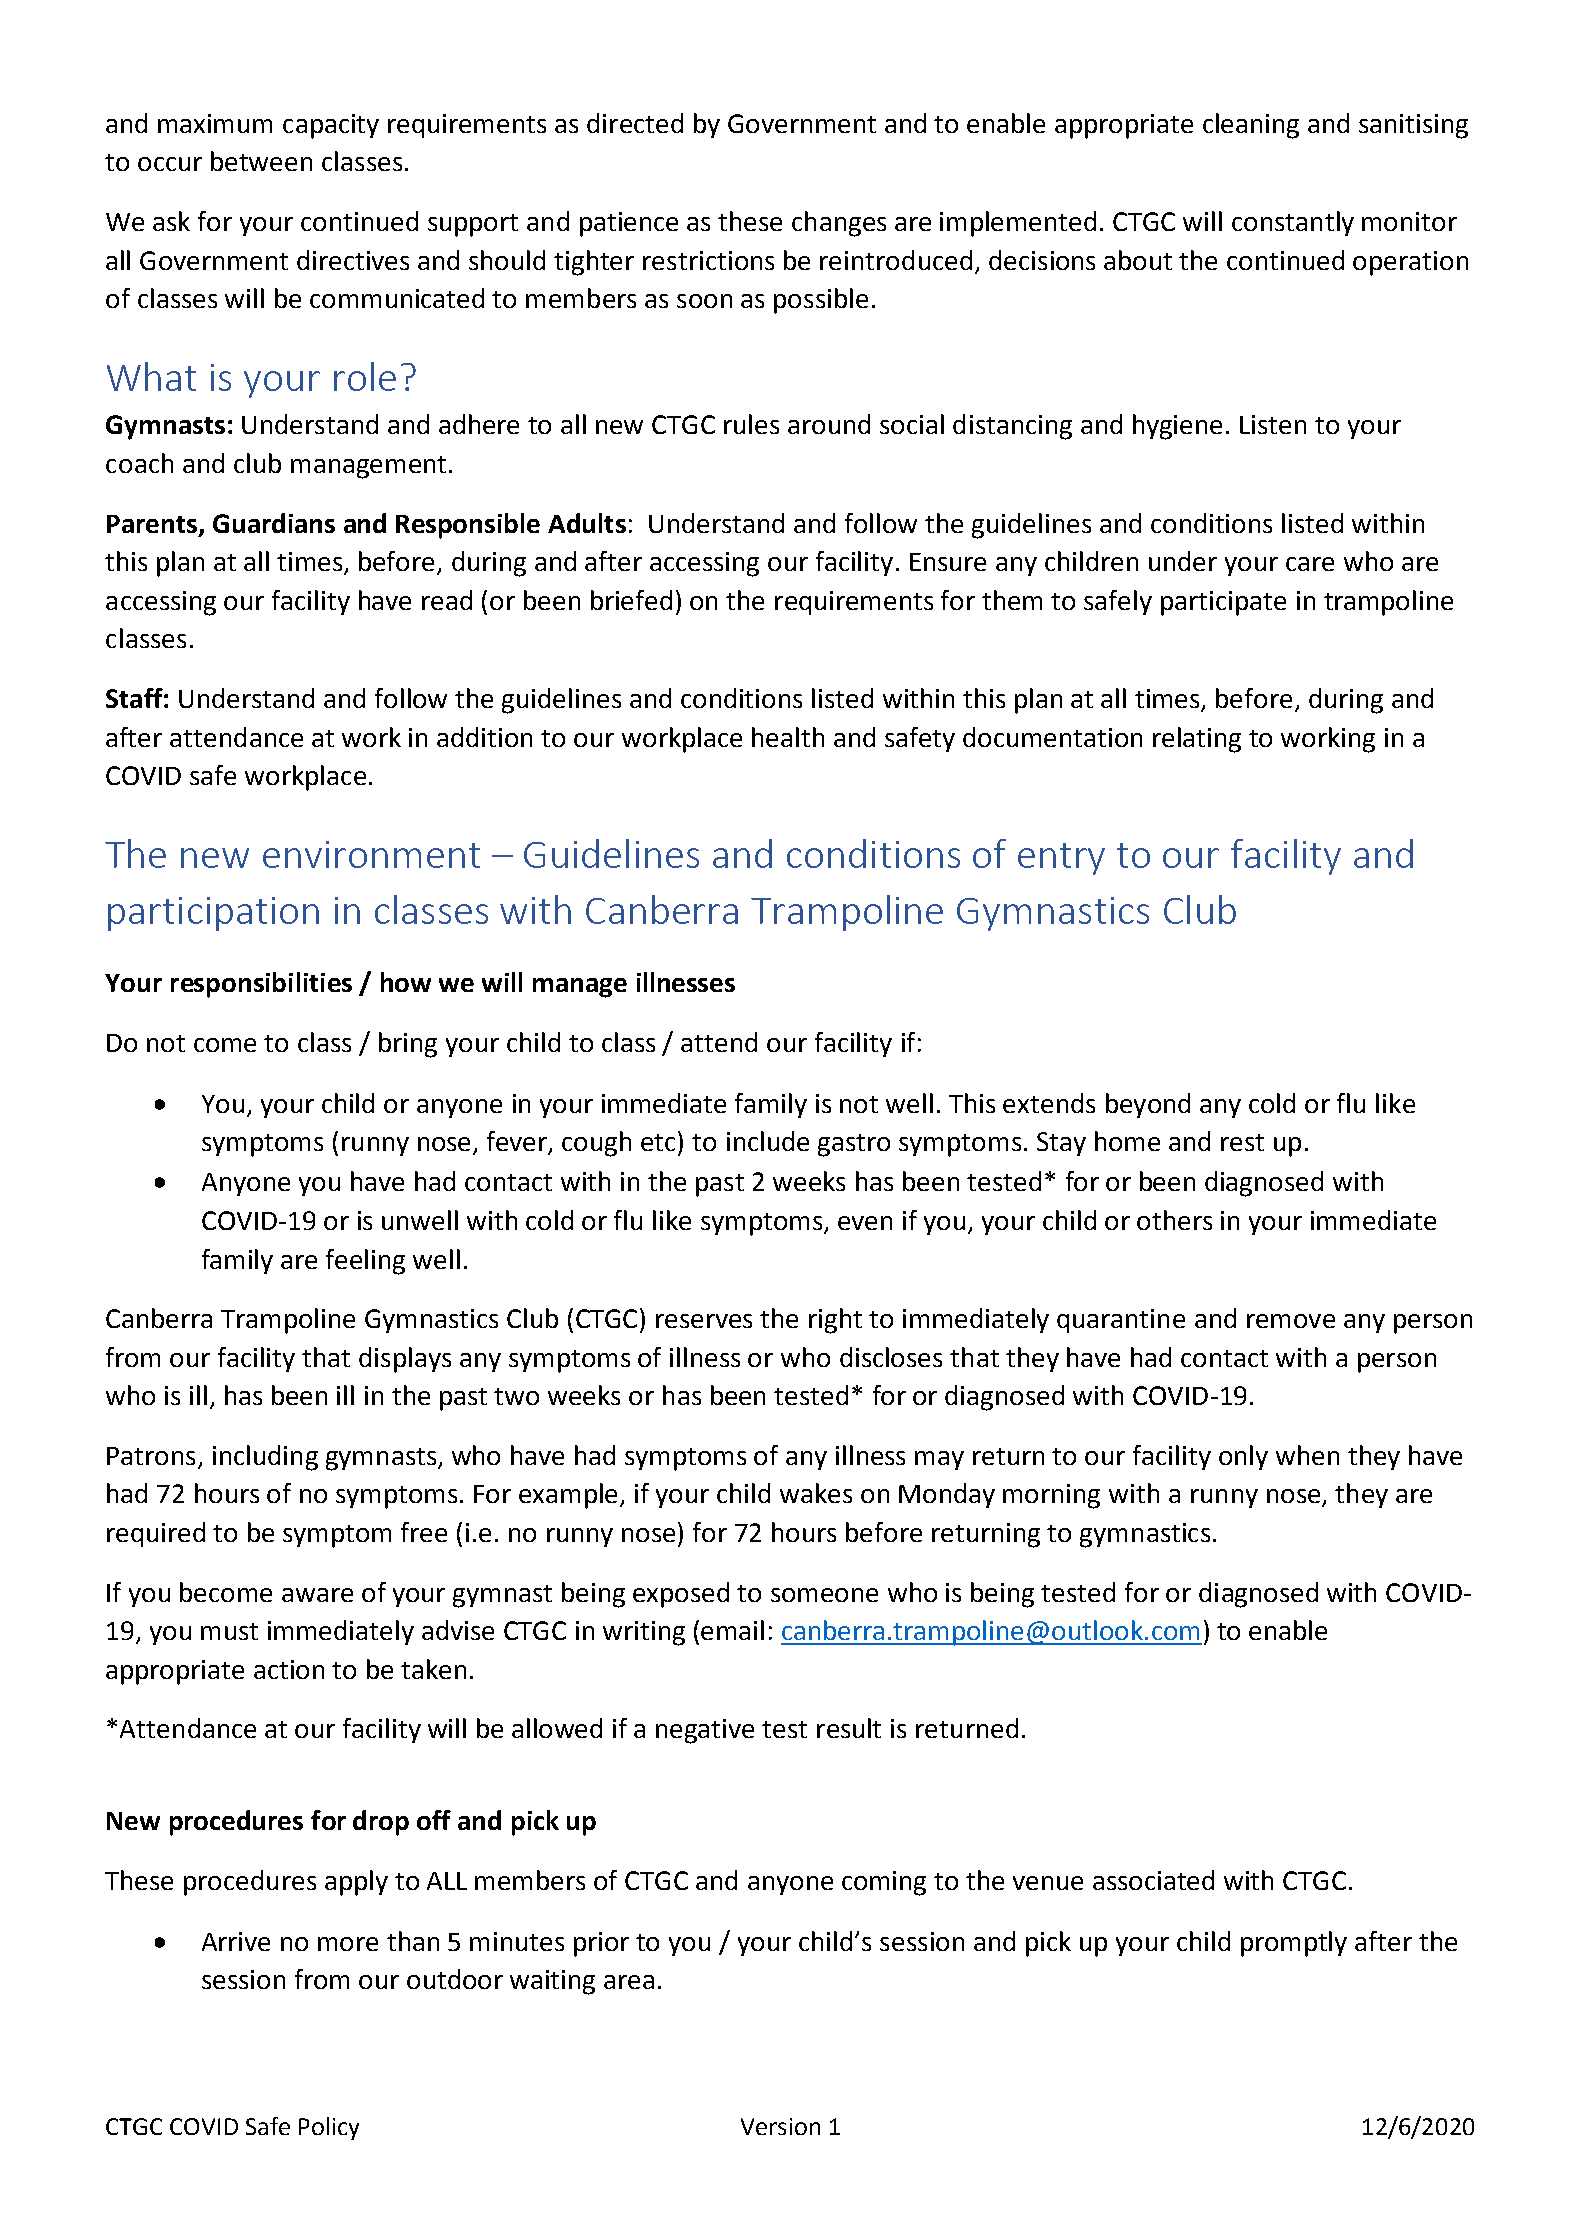 Image resolution: width=1581 pixels, height=2236 pixels. What do you see at coordinates (1293, 223) in the screenshot?
I see `constantly` at bounding box center [1293, 223].
